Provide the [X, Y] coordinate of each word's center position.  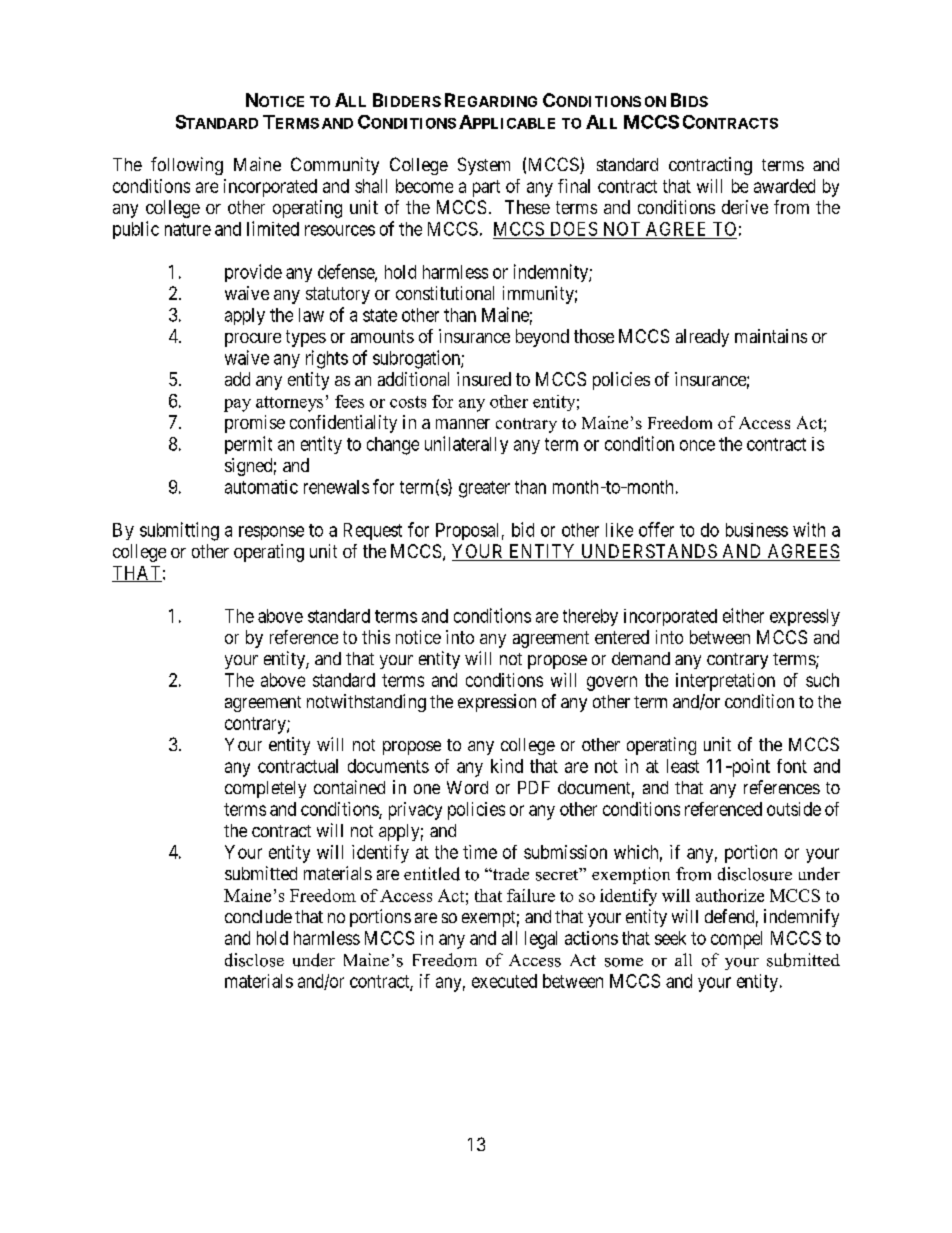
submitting [179, 531]
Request [373, 531]
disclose [254, 960]
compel [736, 940]
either [743, 615]
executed [504, 981]
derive [745, 207]
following [187, 166]
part [486, 188]
